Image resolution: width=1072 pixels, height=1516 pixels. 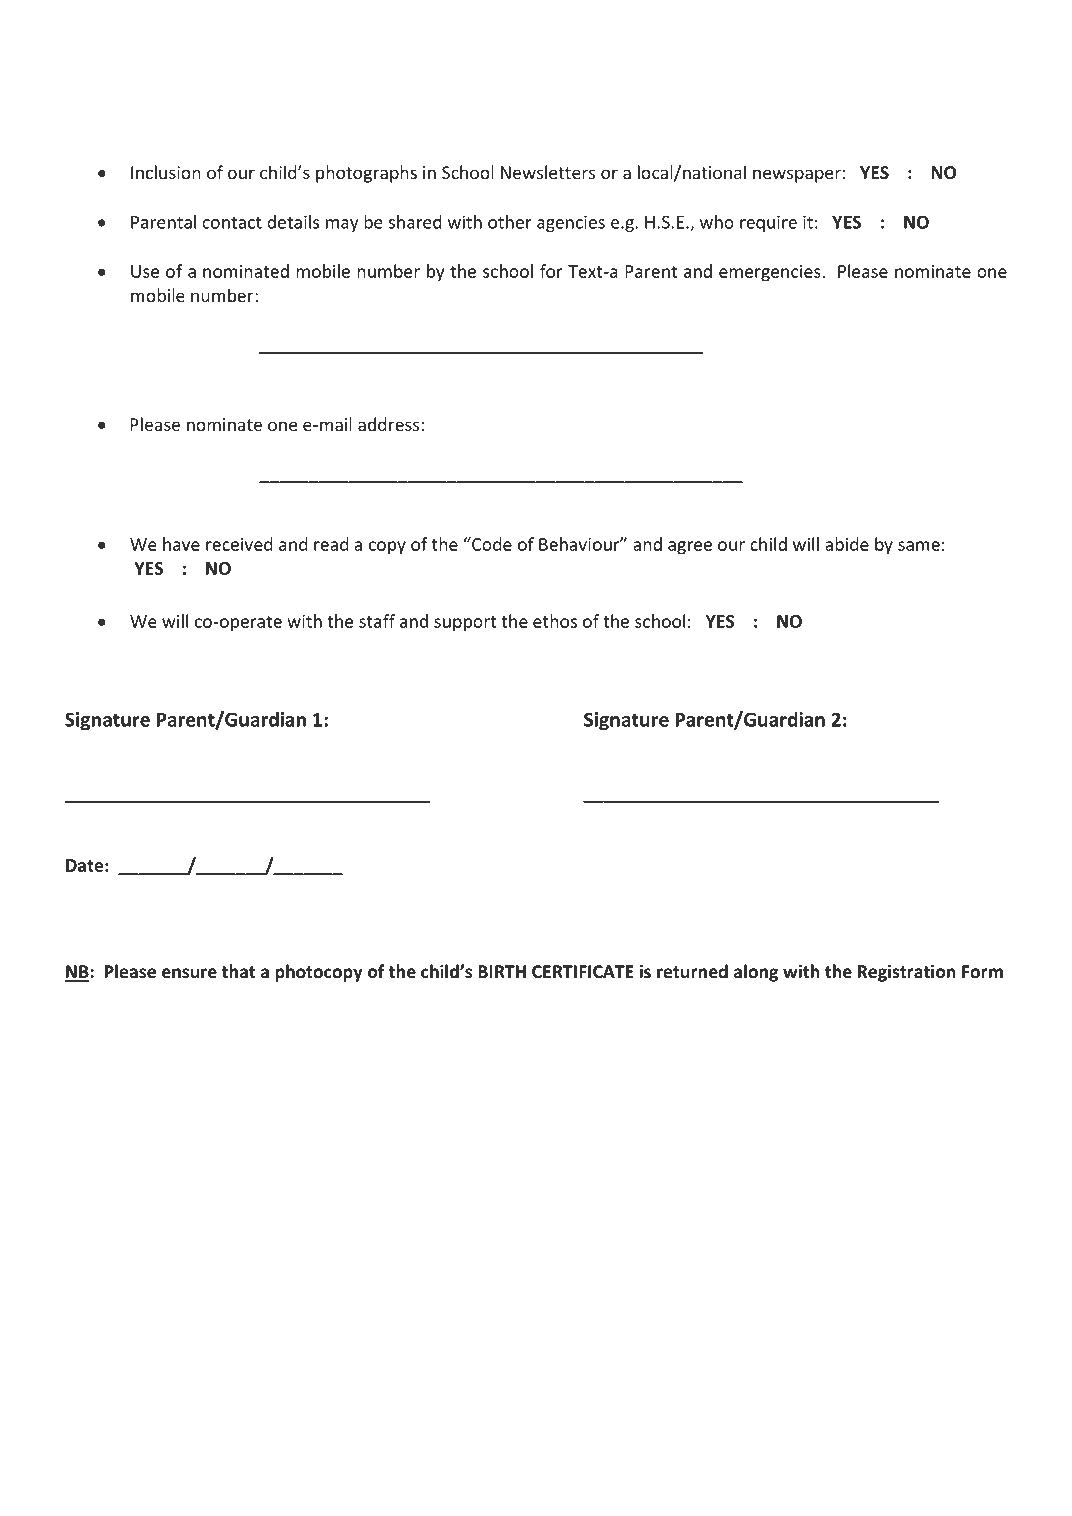 What do you see at coordinates (847, 544) in the screenshot?
I see `abide` at bounding box center [847, 544].
